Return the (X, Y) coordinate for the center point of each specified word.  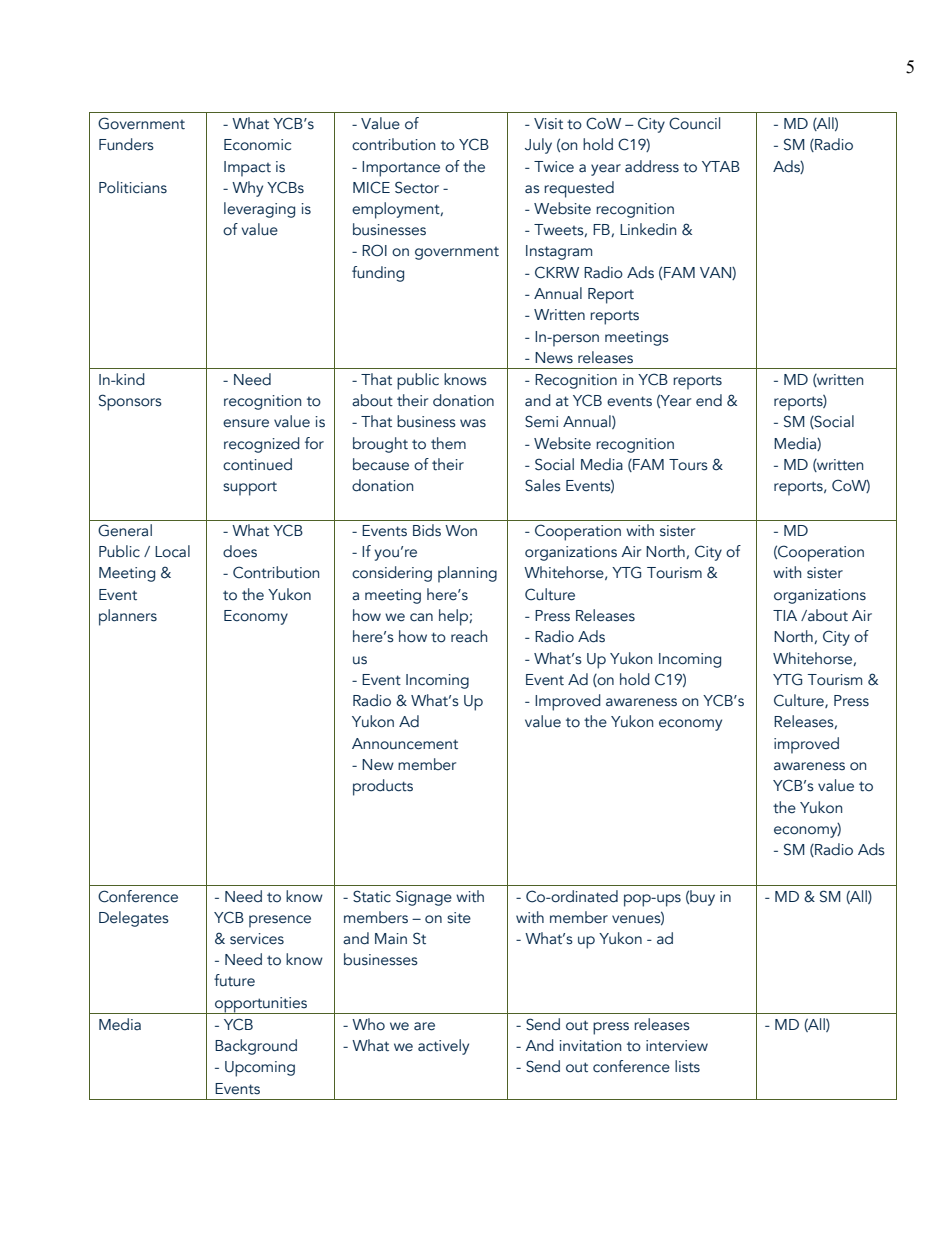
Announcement (405, 744)
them (448, 443)
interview (677, 1046)
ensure (246, 423)
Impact (247, 169)
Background (256, 1047)
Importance (401, 169)
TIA (785, 615)
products (383, 787)
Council (694, 123)
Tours (688, 465)
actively (443, 1047)
